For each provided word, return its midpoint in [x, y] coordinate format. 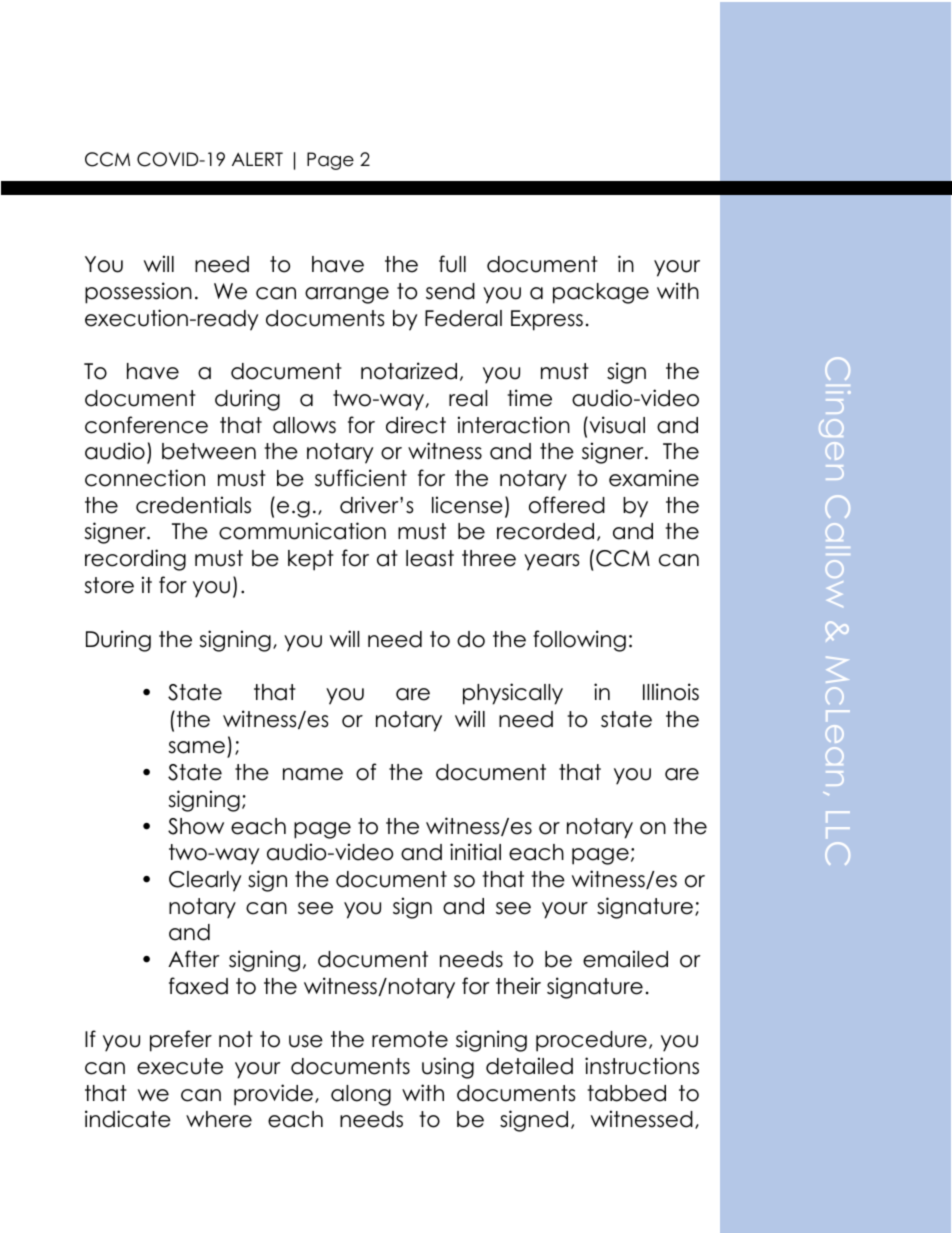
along [361, 1095]
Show [196, 826]
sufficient [361, 478]
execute [180, 1066]
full [452, 264]
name [313, 774]
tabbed [626, 1093]
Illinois [671, 692]
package [601, 293]
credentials [193, 505]
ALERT [257, 159]
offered [567, 505]
